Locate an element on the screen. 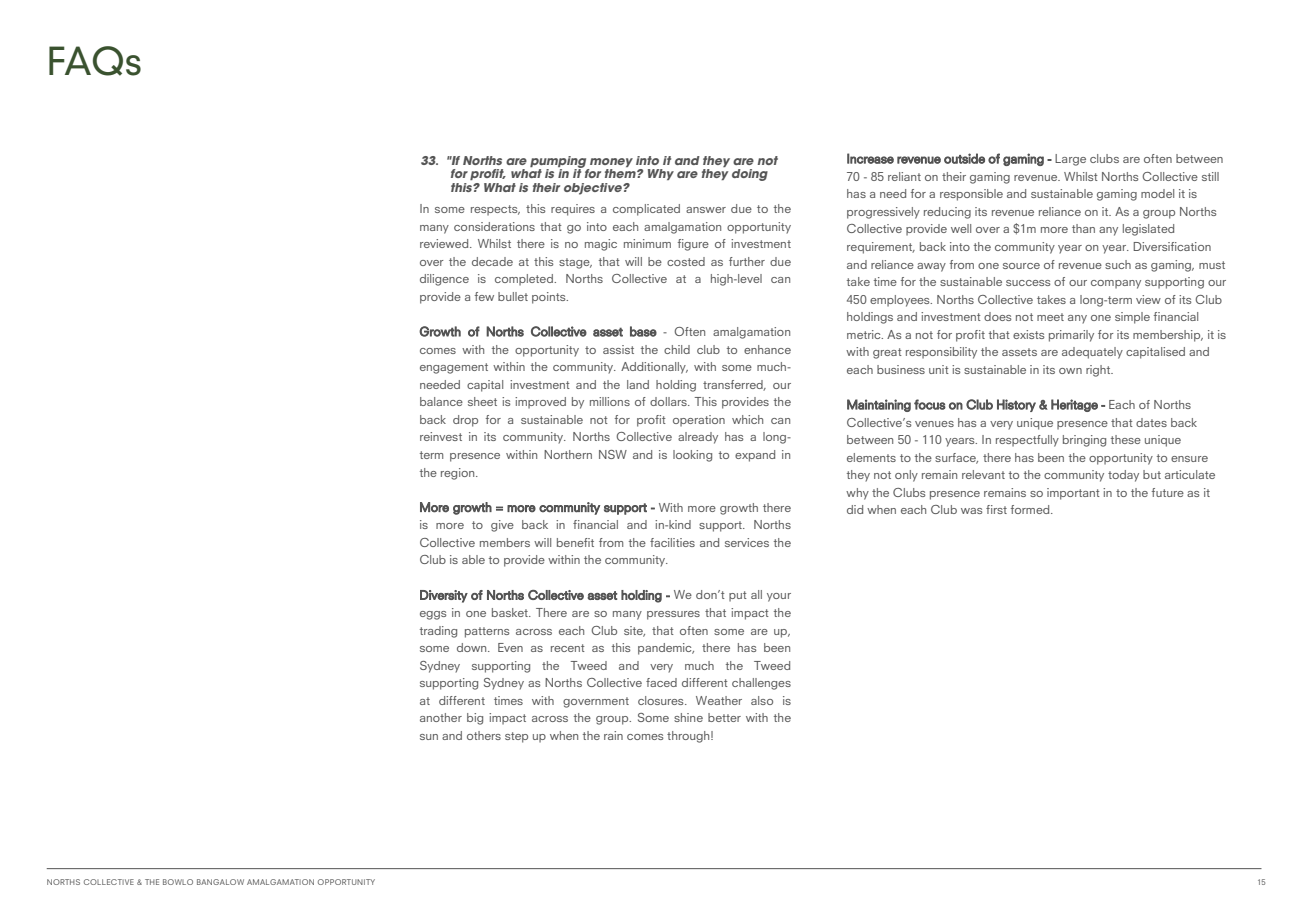 The image size is (1308, 924). step is located at coordinates (516, 737).
